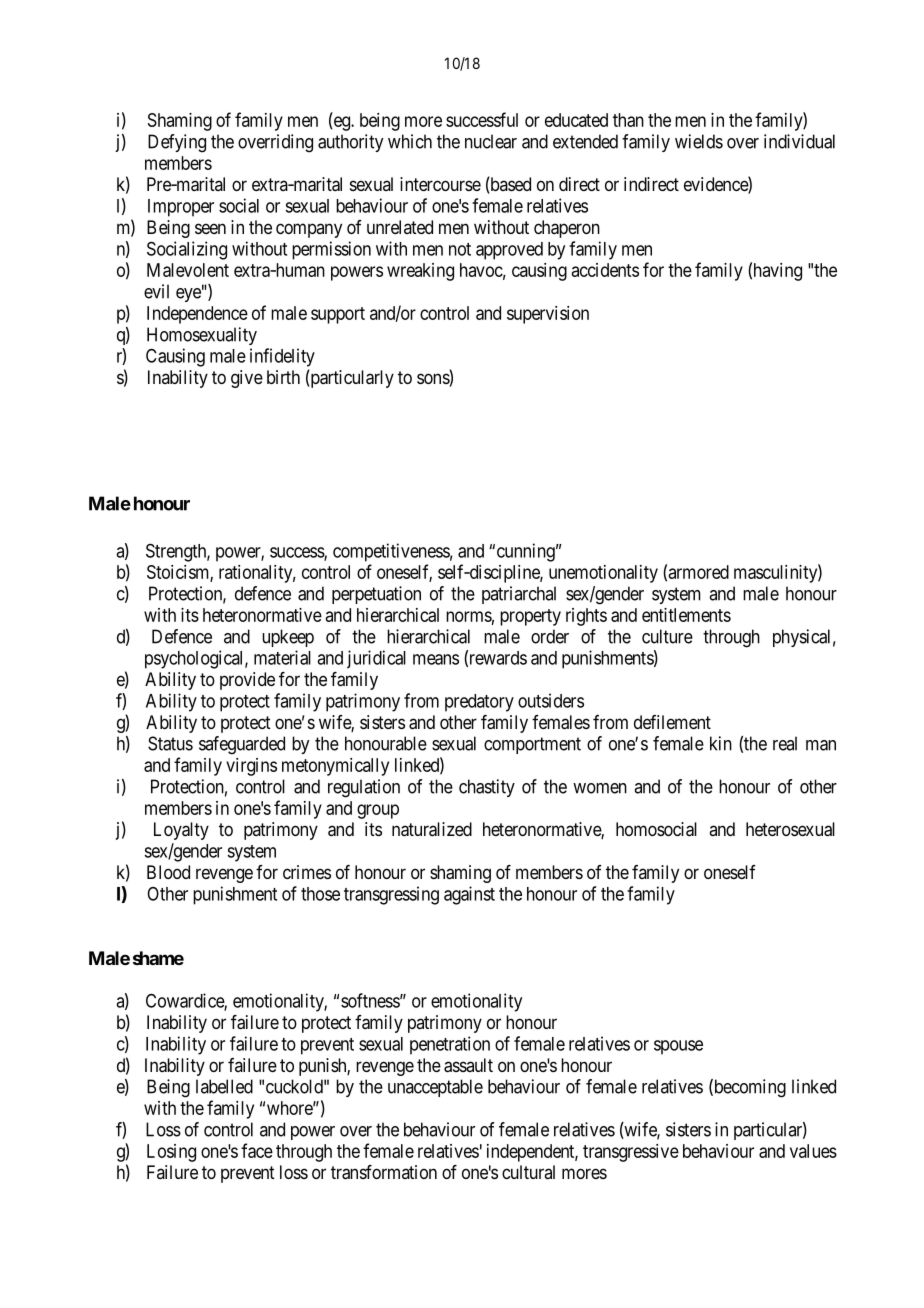  What do you see at coordinates (247, 379) in the page?
I see `give` at bounding box center [247, 379].
